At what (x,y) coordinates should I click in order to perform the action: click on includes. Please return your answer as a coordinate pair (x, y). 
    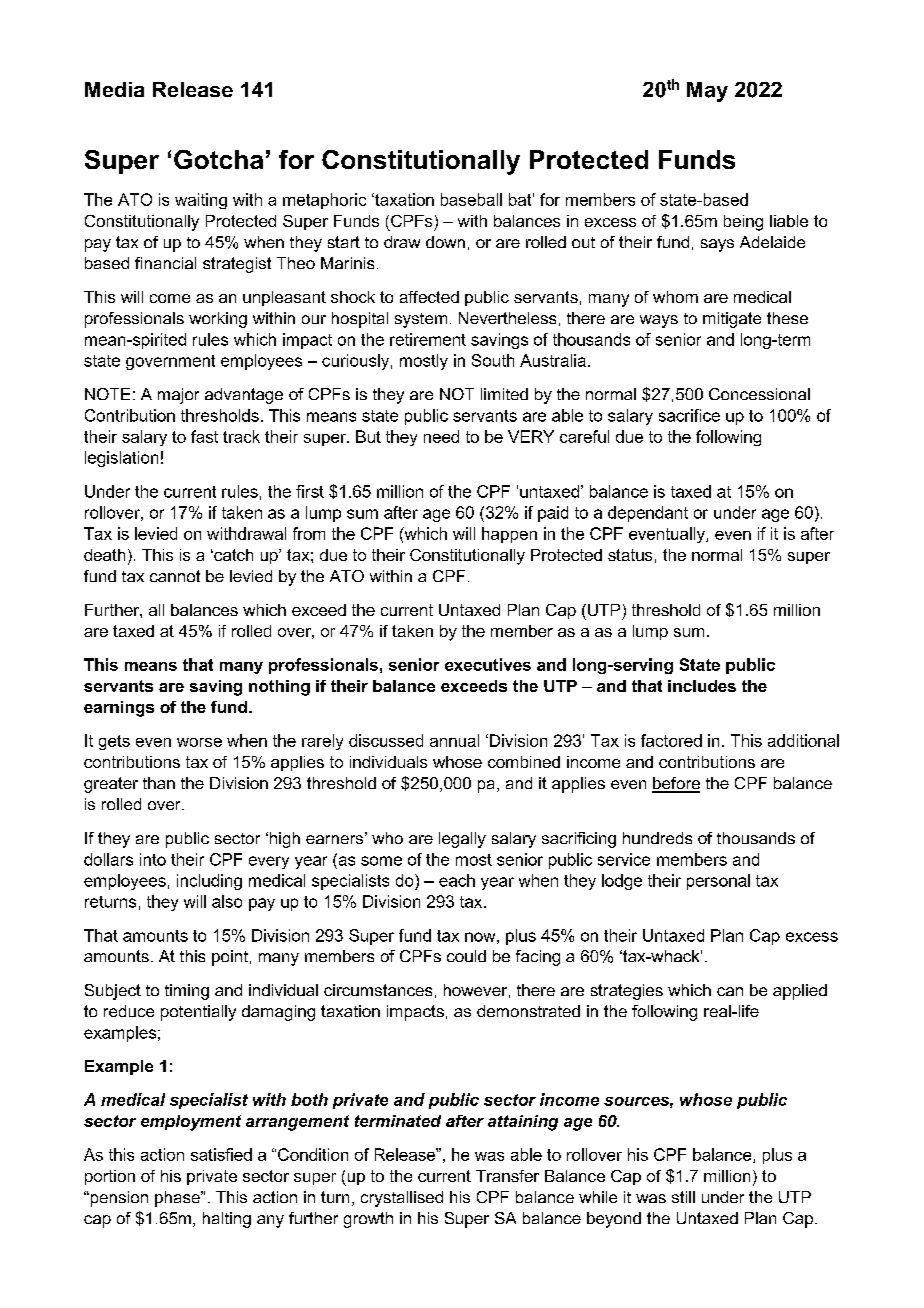
    Looking at the image, I should click on (702, 686).
